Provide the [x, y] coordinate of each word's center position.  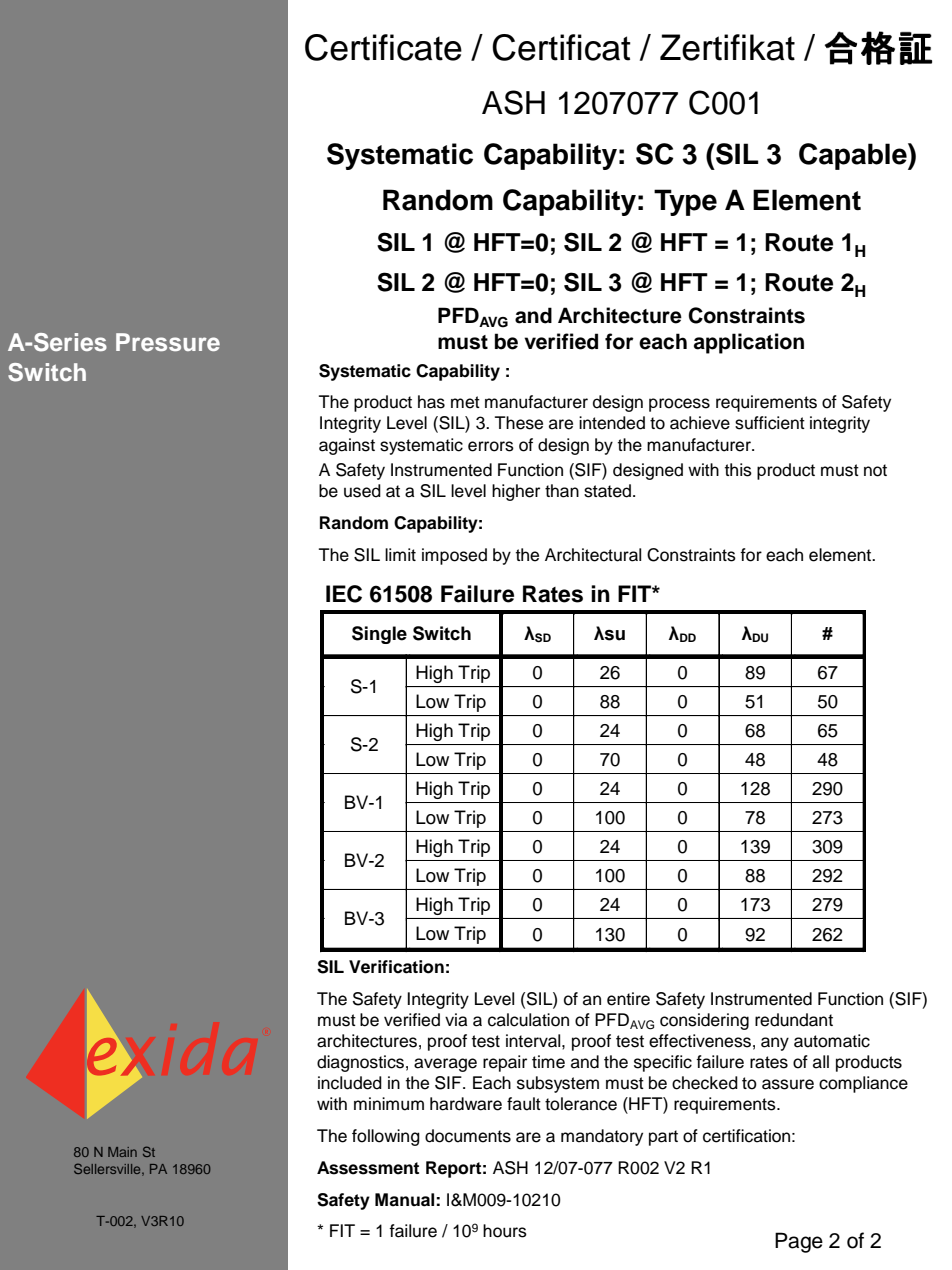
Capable [854, 156]
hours [505, 1231]
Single [379, 635]
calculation [528, 1020]
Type [685, 202]
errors [491, 446]
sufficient [770, 423]
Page [799, 1242]
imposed [454, 556]
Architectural [593, 555]
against [347, 446]
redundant [794, 1020]
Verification [396, 967]
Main [122, 1152]
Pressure [168, 342]
